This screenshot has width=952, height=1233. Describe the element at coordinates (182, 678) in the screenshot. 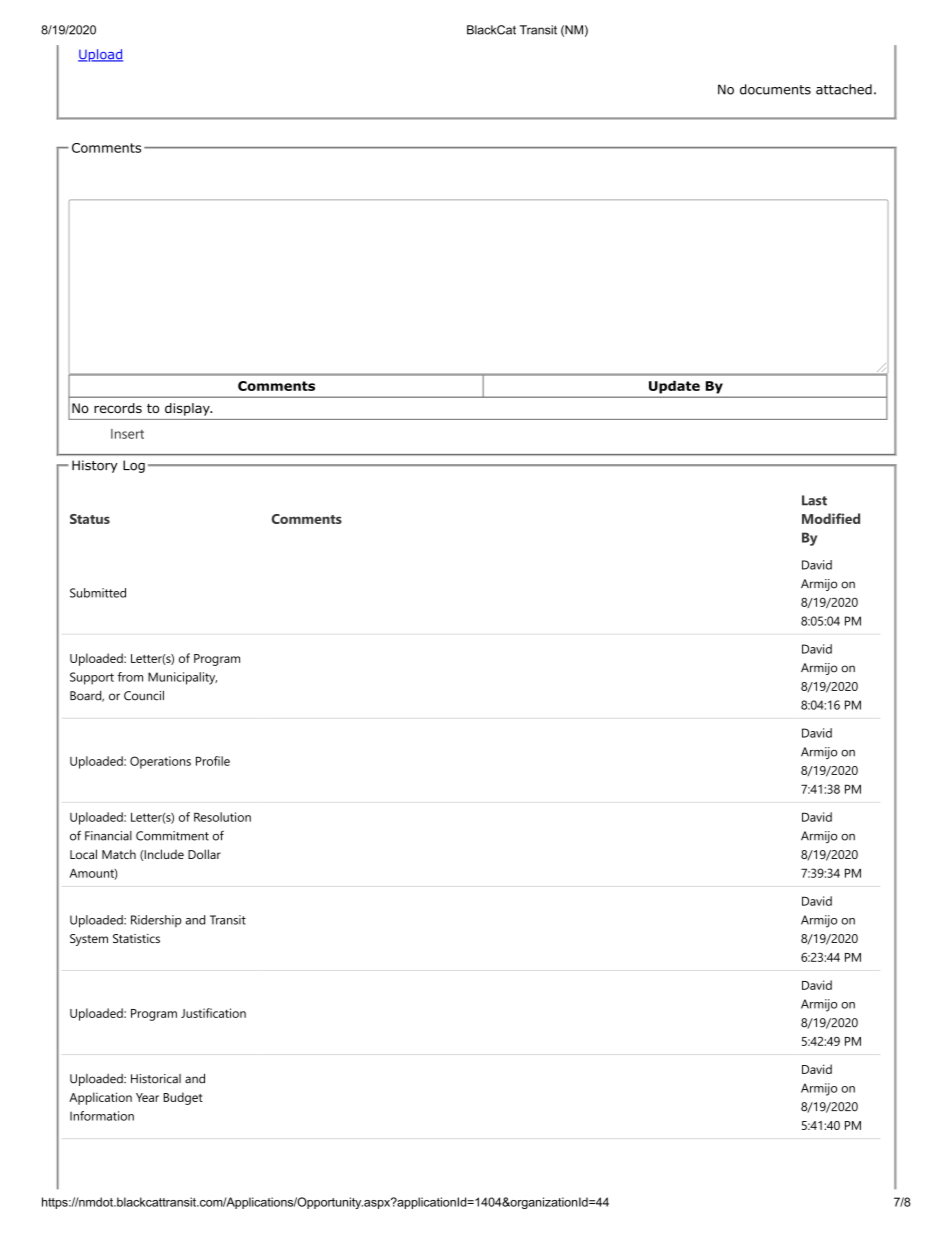

I see `Municipality` at that location.
